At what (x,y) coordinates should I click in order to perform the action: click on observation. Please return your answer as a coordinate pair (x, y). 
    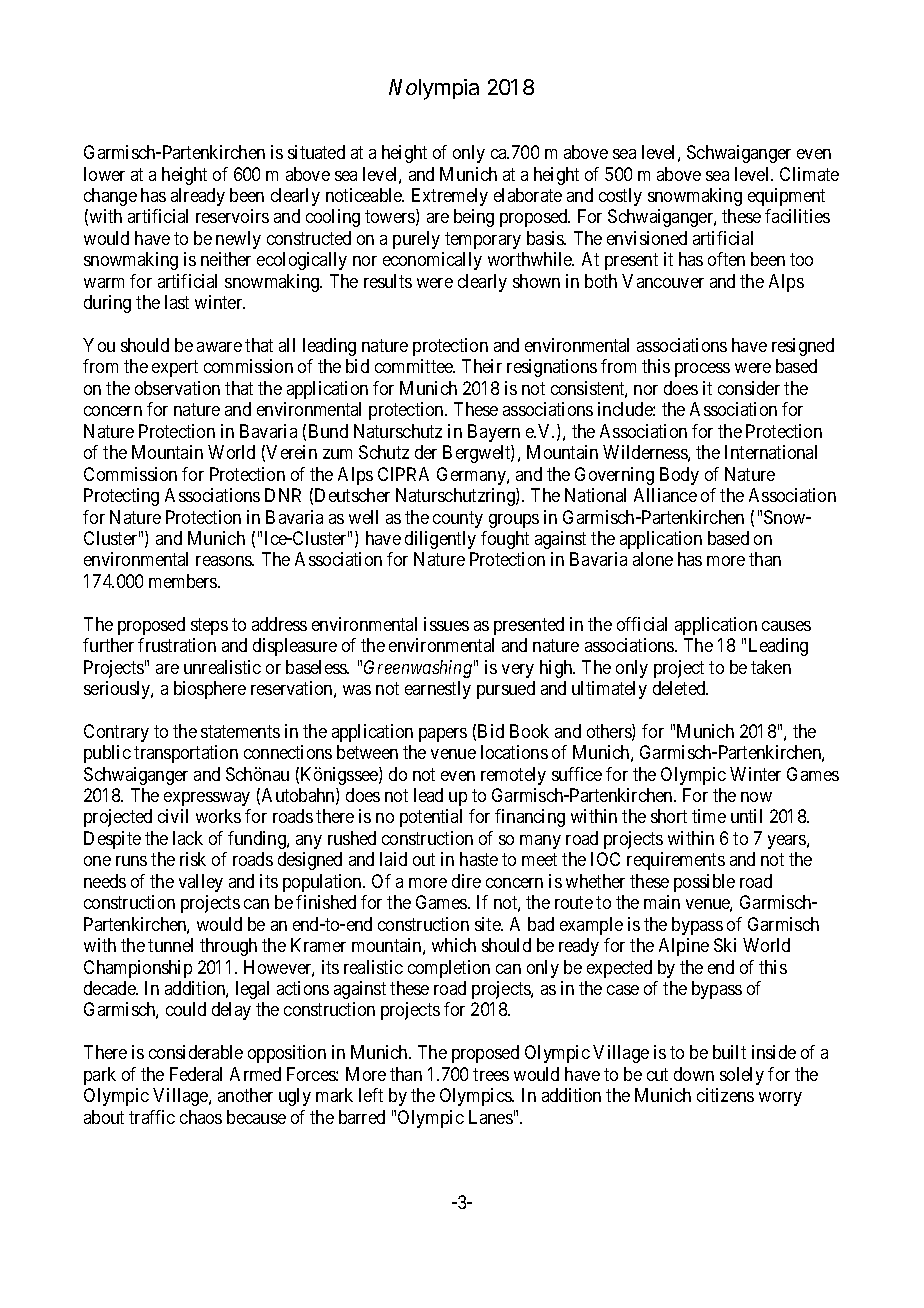
    Looking at the image, I should click on (177, 388).
